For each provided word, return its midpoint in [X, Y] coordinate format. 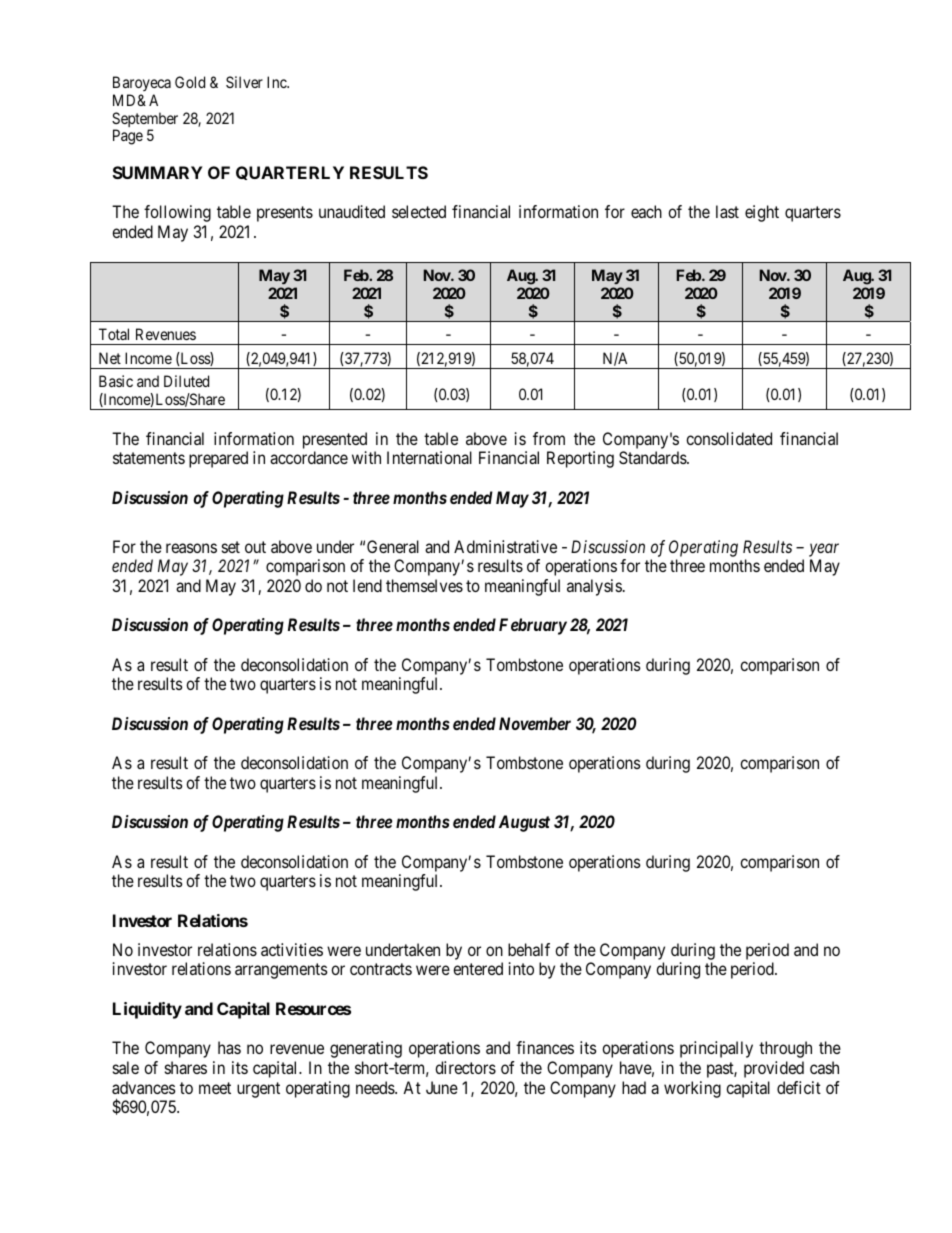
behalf [529, 949]
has [229, 1047]
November [535, 723]
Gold [190, 82]
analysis [594, 587]
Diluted [186, 381]
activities [292, 949]
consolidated [729, 438]
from [549, 438]
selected [419, 211]
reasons [191, 548]
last [727, 211]
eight [762, 213]
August [524, 823]
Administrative [505, 546]
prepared [218, 459]
